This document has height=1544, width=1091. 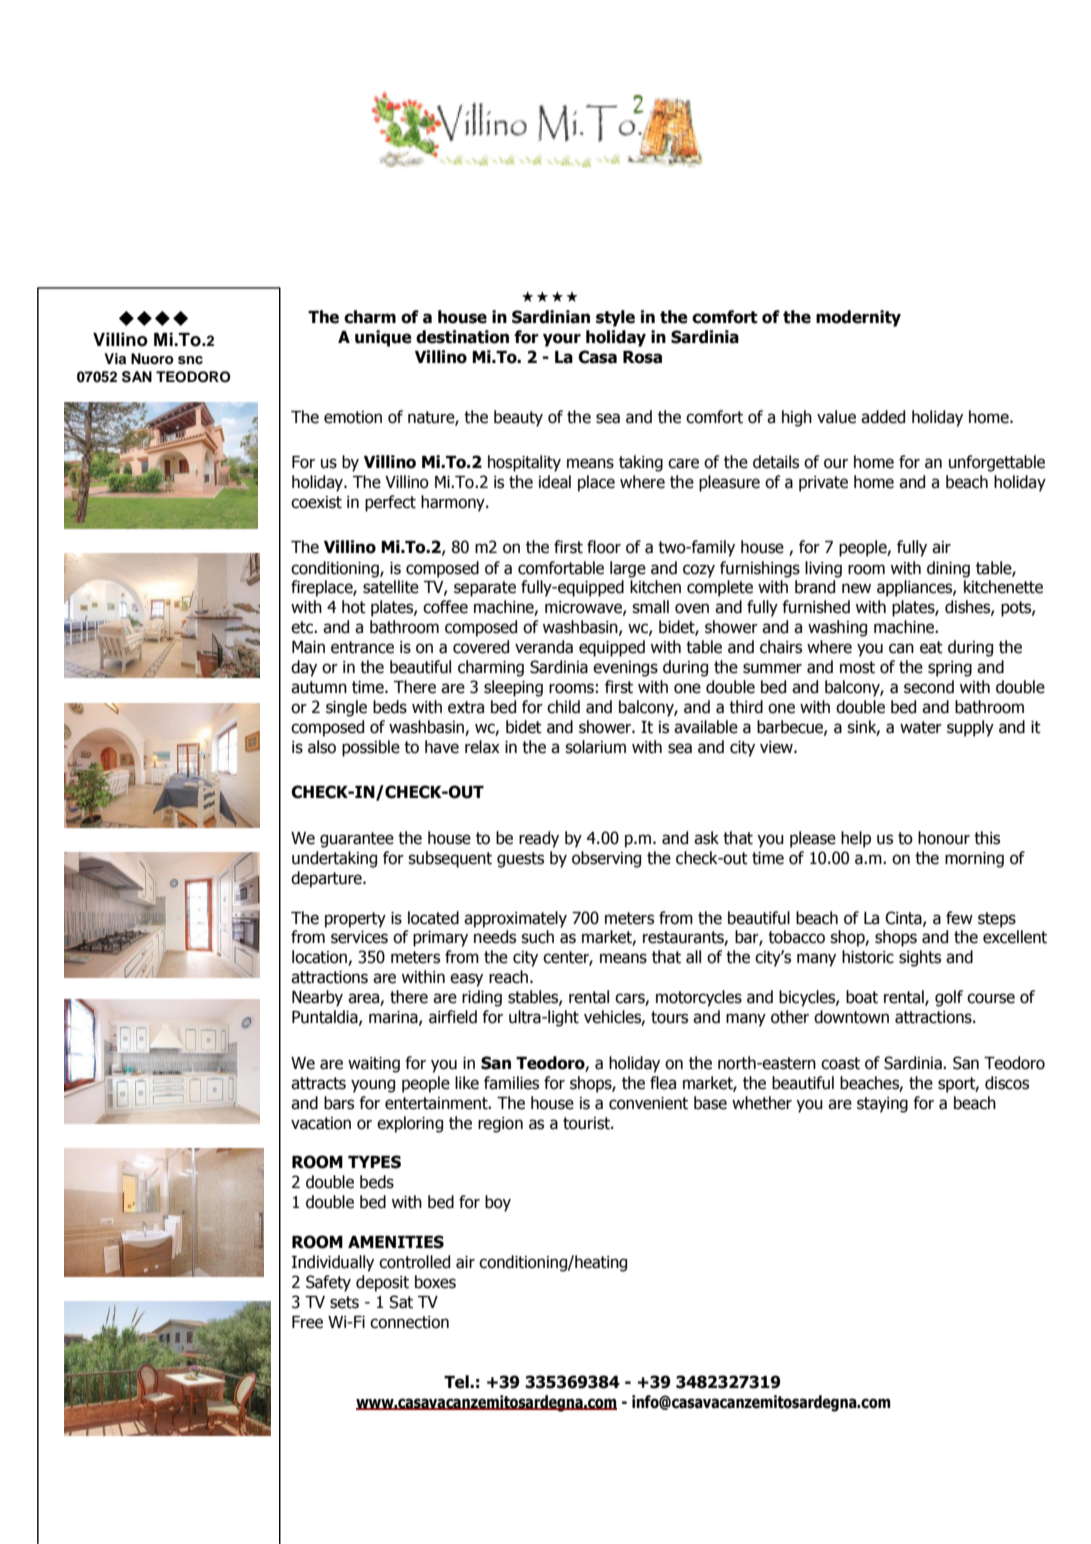 What do you see at coordinates (318, 1083) in the document?
I see `attracts` at bounding box center [318, 1083].
